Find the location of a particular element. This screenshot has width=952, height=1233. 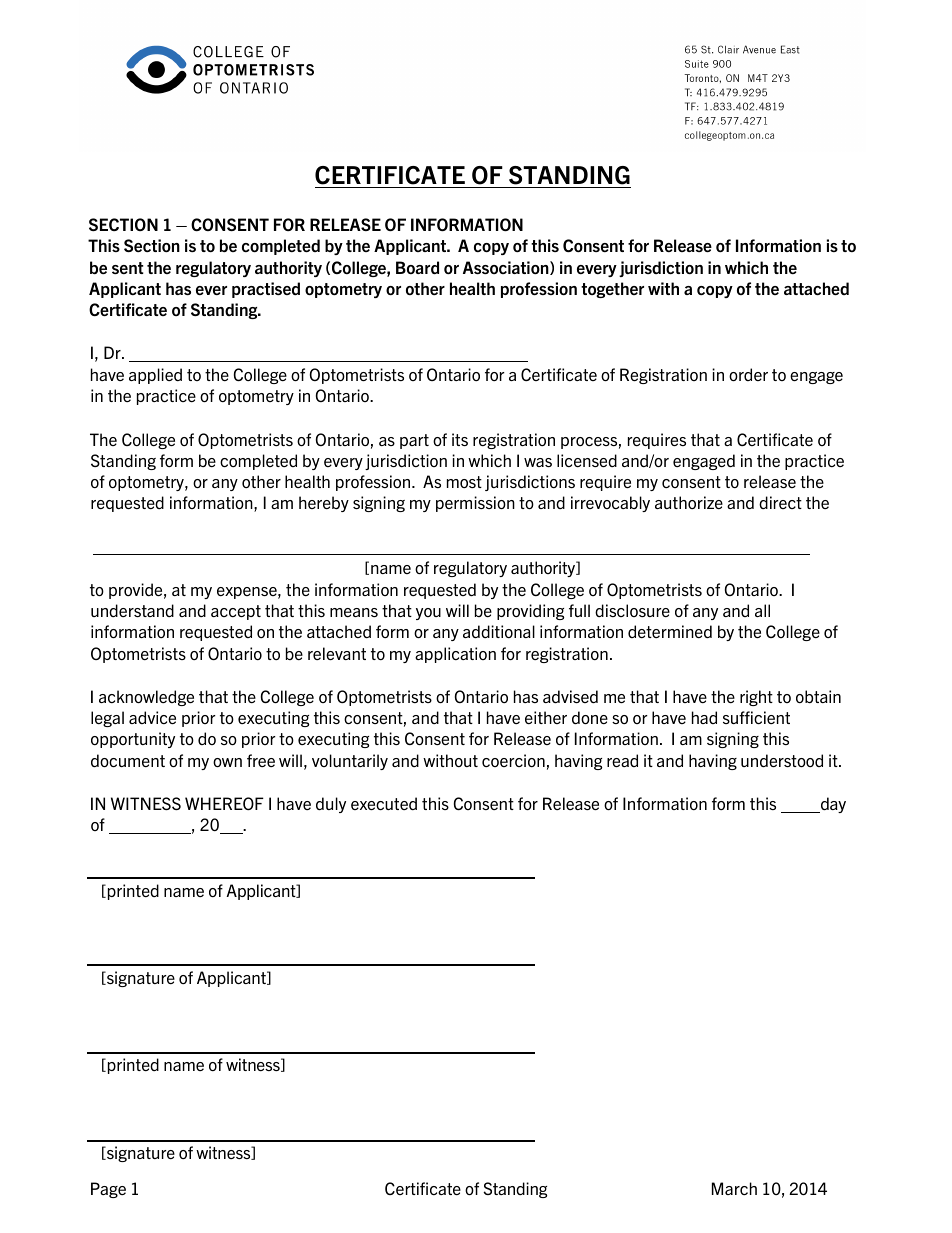

Board is located at coordinates (417, 267).
